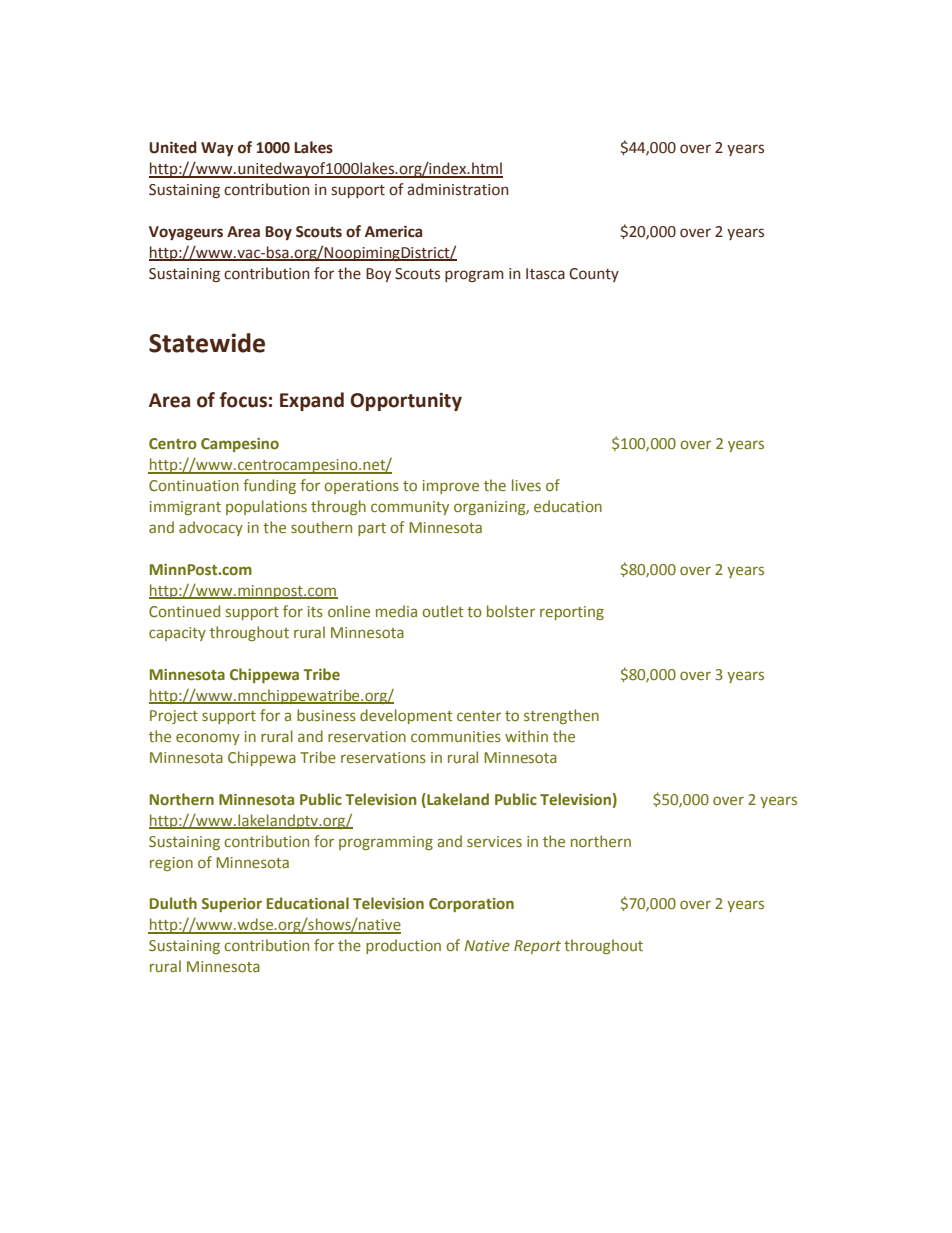 Image resolution: width=952 pixels, height=1233 pixels. What do you see at coordinates (526, 485) in the image?
I see `lives` at bounding box center [526, 485].
